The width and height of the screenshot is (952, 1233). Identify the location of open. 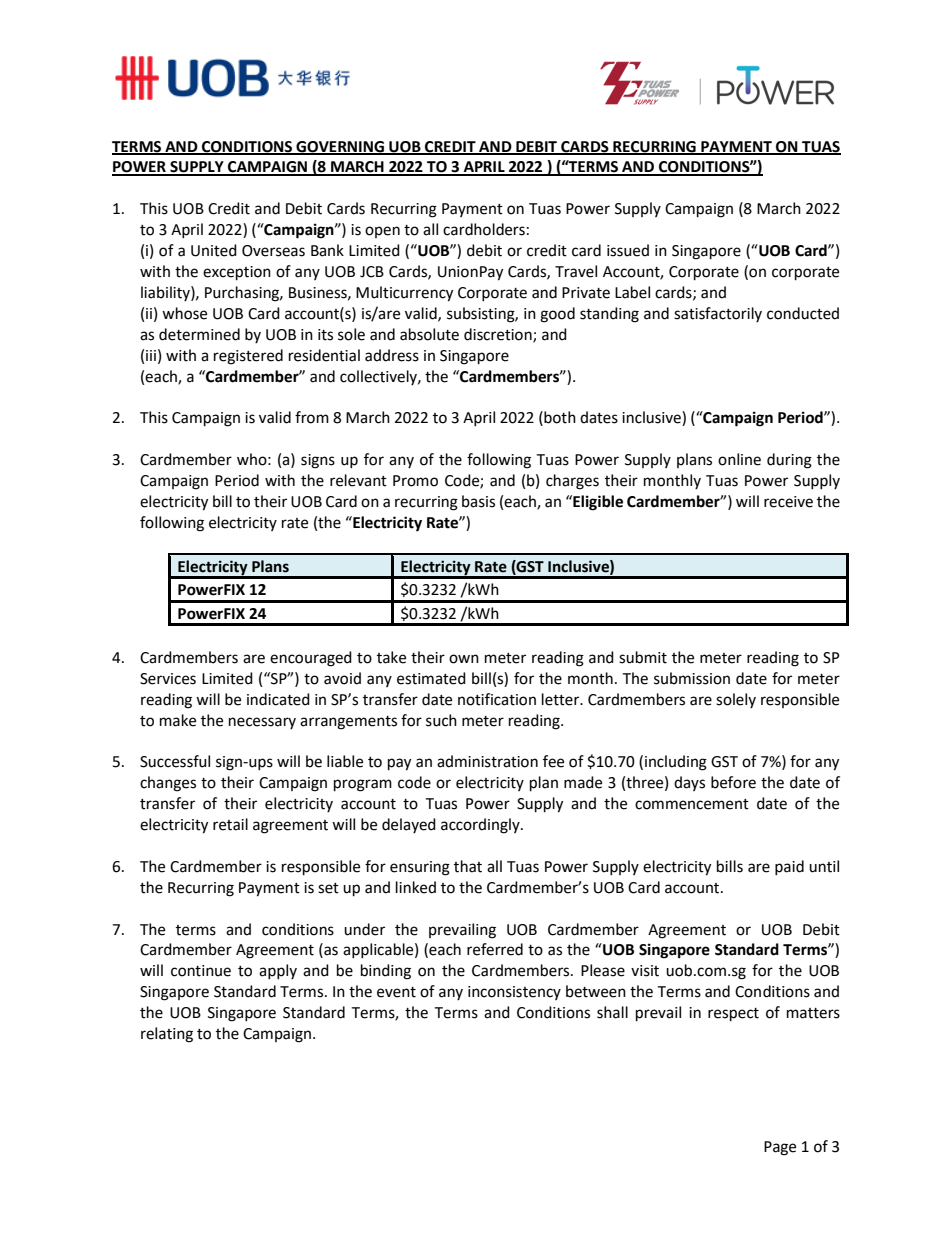
(382, 232).
